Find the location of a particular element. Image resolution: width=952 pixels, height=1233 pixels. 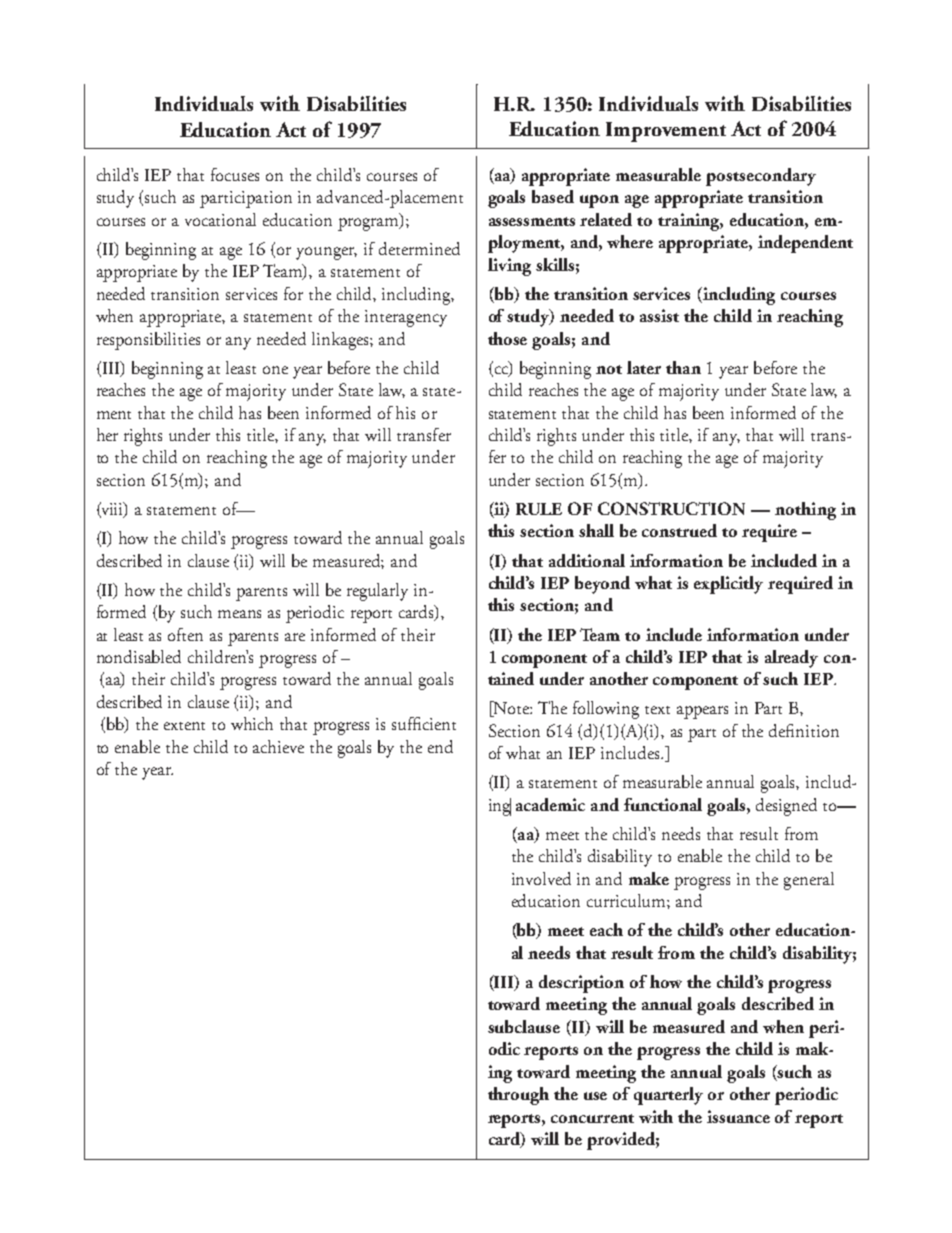

training is located at coordinates (690, 222).
